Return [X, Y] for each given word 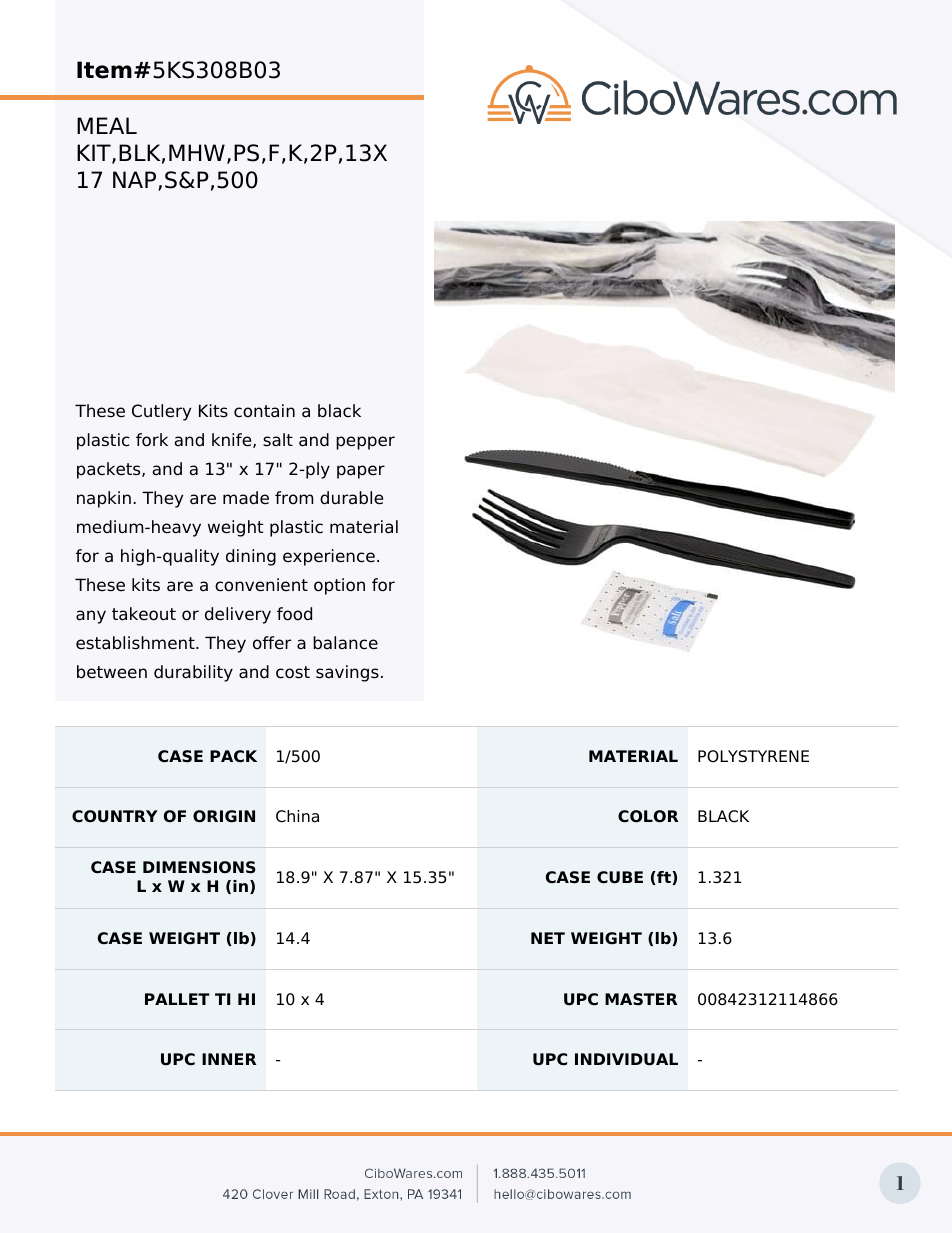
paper [361, 472]
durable [351, 498]
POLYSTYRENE [753, 756]
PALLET [177, 999]
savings [347, 673]
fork [152, 440]
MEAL [107, 125]
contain [264, 411]
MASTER [641, 999]
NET [548, 938]
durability [193, 673]
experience [329, 557]
